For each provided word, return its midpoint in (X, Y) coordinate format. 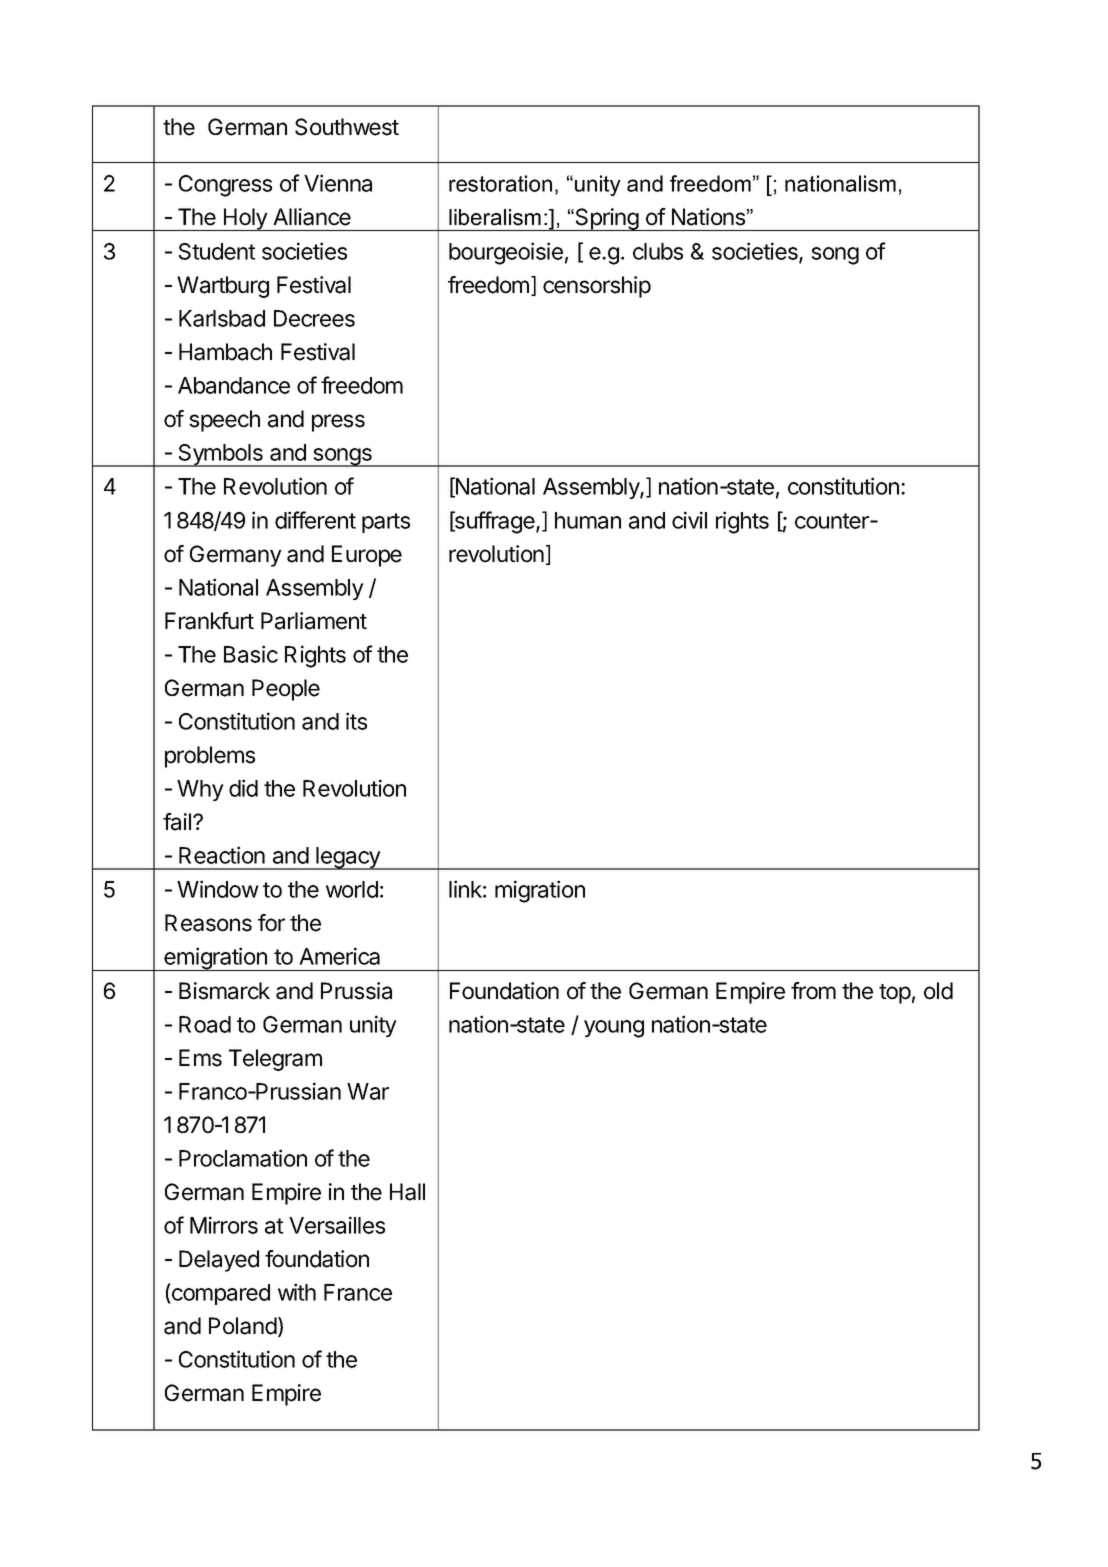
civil (689, 520)
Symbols (220, 455)
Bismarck (224, 991)
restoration (500, 183)
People (286, 690)
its (356, 721)
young (614, 1029)
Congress (225, 186)
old (938, 991)
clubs (658, 251)
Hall (407, 1192)
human (588, 520)
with (297, 1292)
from (813, 991)
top (895, 994)
